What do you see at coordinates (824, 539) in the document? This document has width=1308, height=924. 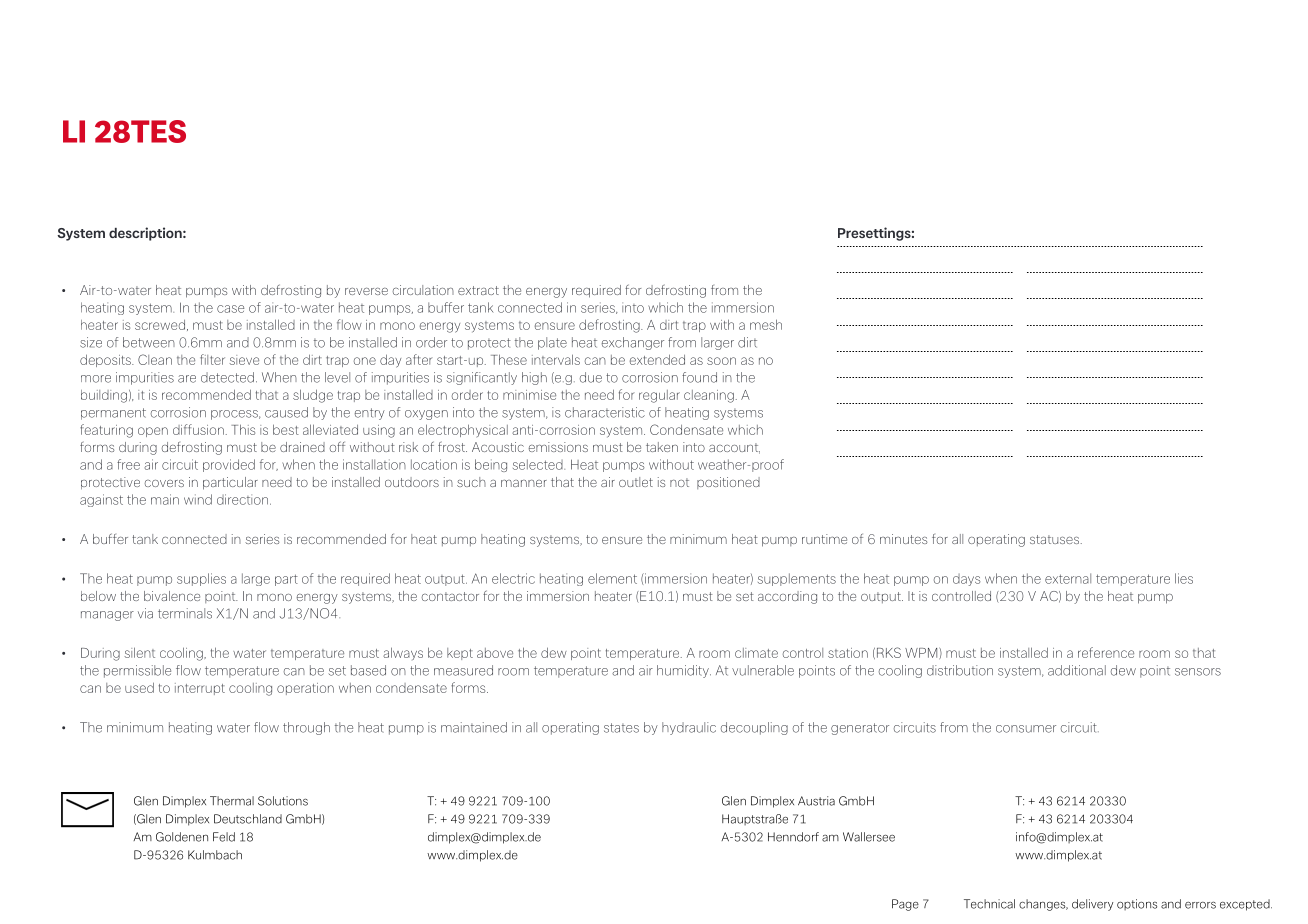 I see `runtime` at bounding box center [824, 539].
